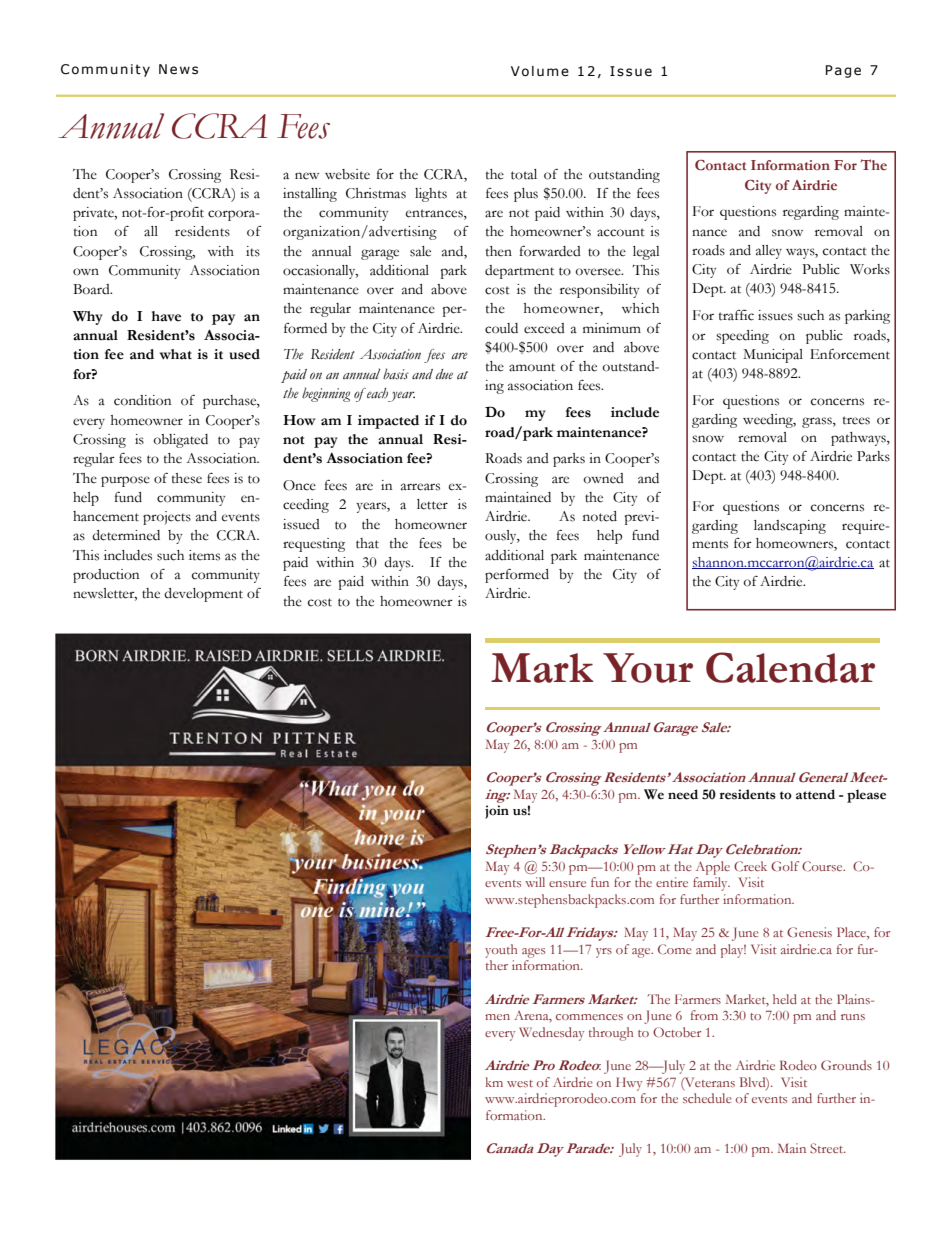 Image resolution: width=952 pixels, height=1233 pixels. What do you see at coordinates (648, 668) in the image?
I see `Your` at bounding box center [648, 668].
